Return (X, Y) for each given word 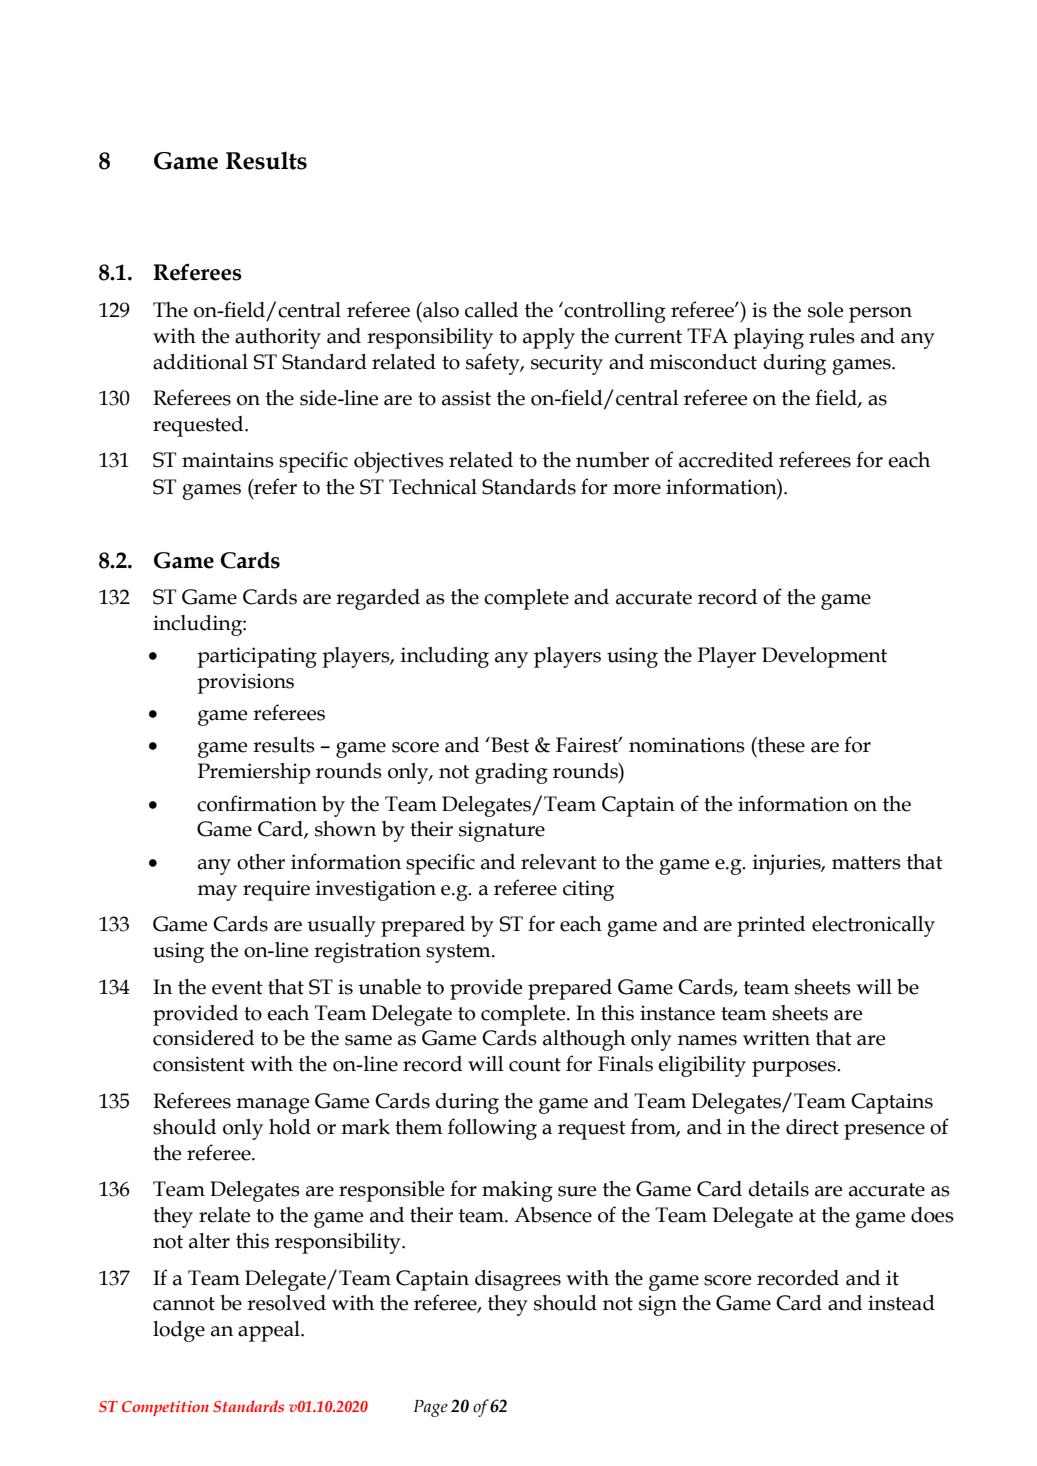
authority (278, 338)
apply (549, 338)
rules (832, 336)
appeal (270, 1331)
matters (866, 863)
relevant (559, 862)
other (261, 862)
